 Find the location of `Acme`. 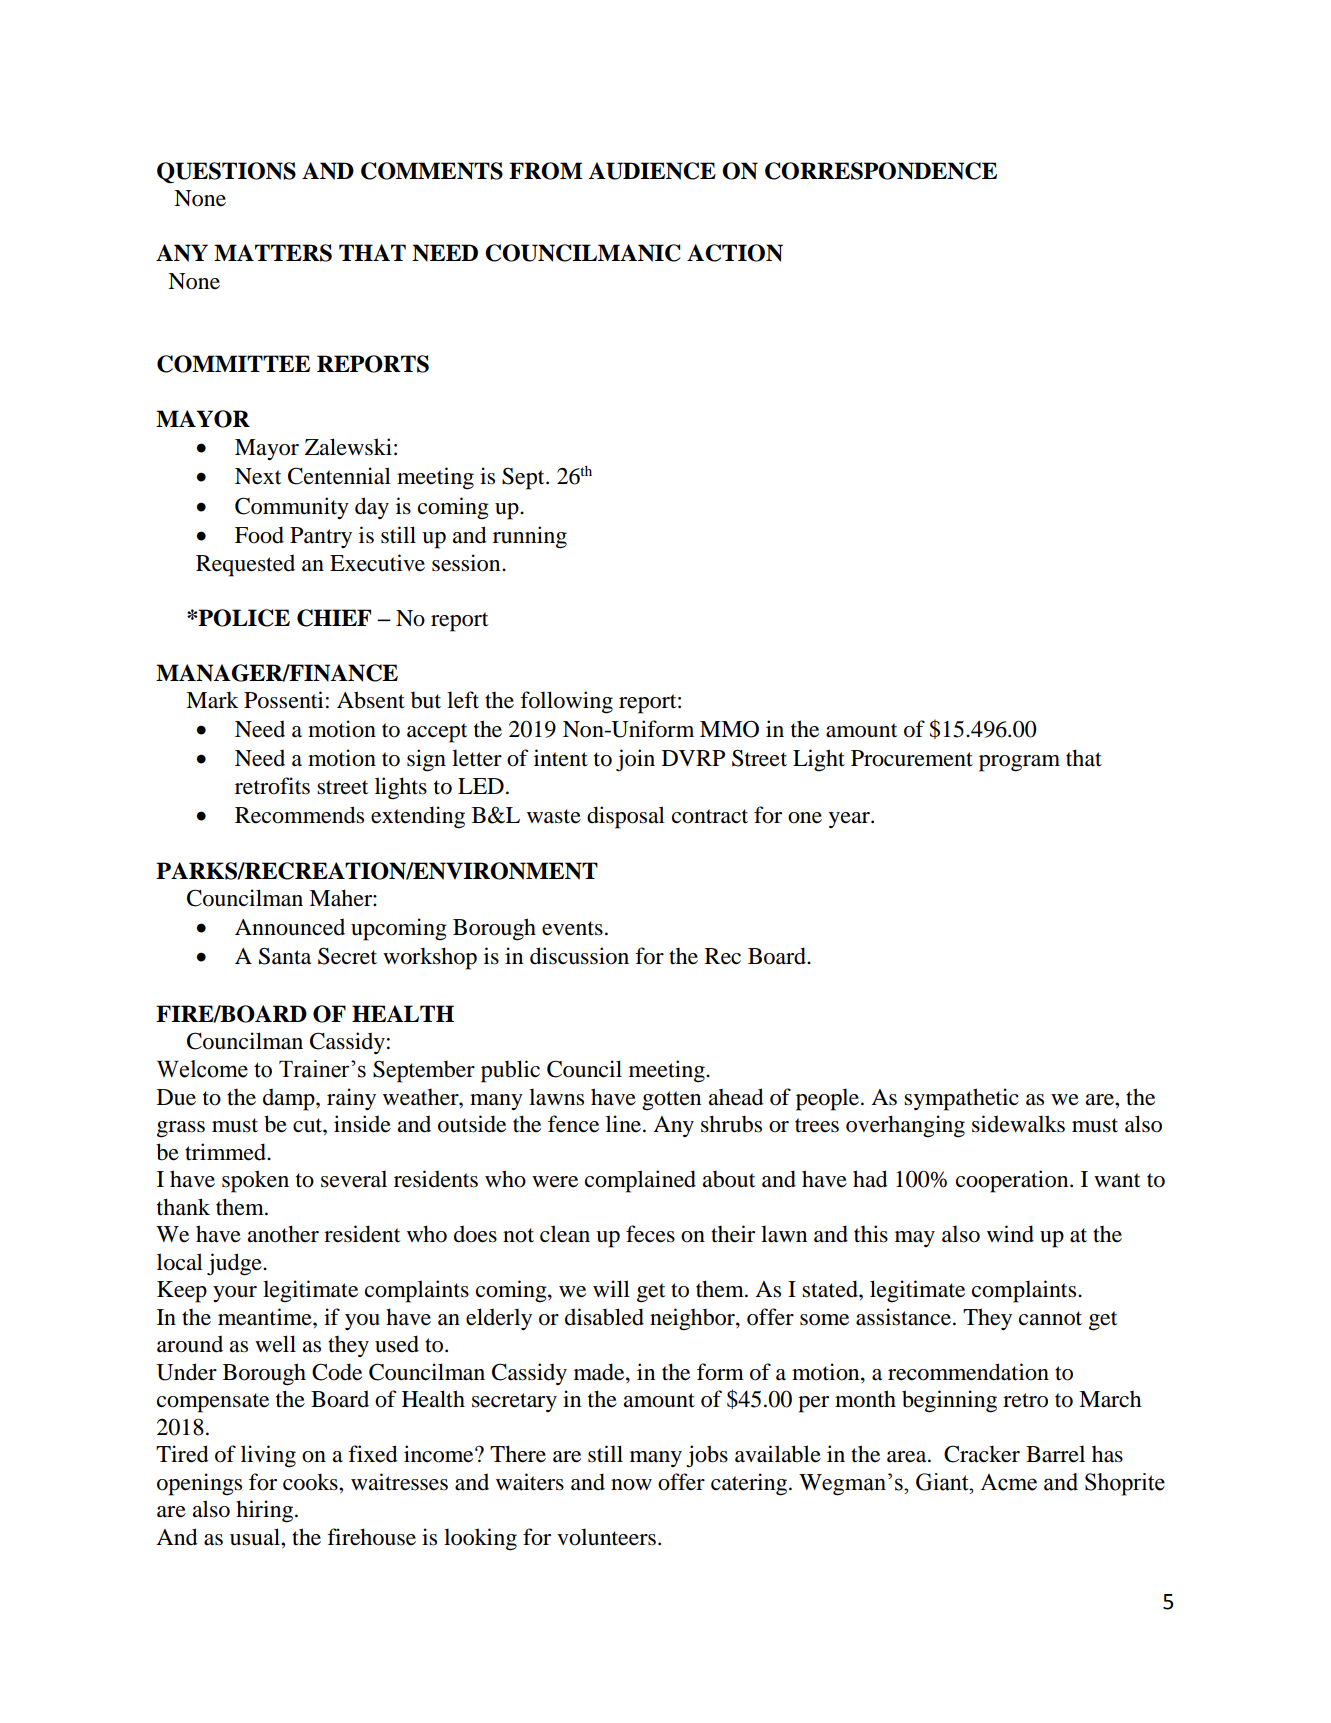

Acme is located at coordinates (1008, 1482).
